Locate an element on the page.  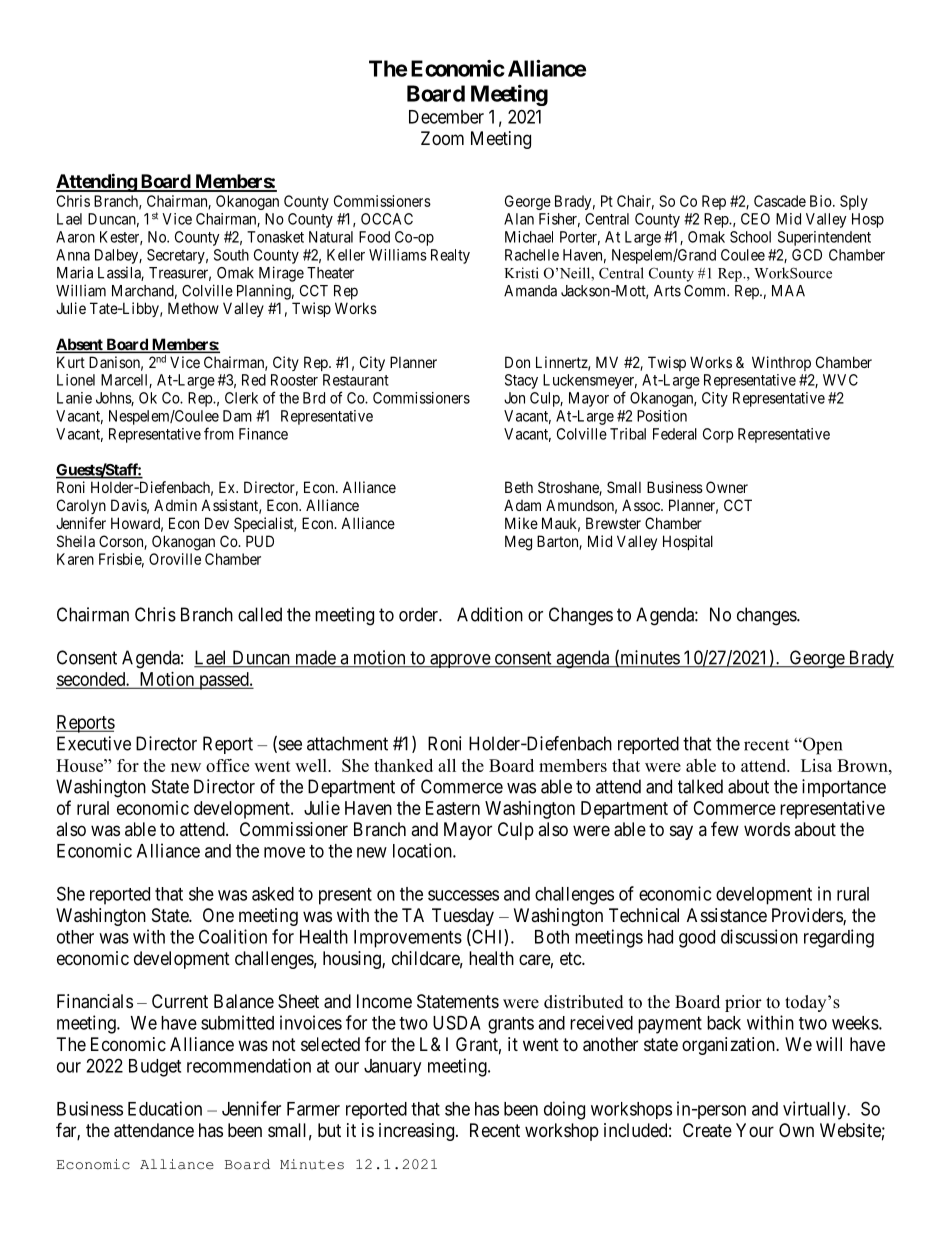
Open is located at coordinates (821, 746).
